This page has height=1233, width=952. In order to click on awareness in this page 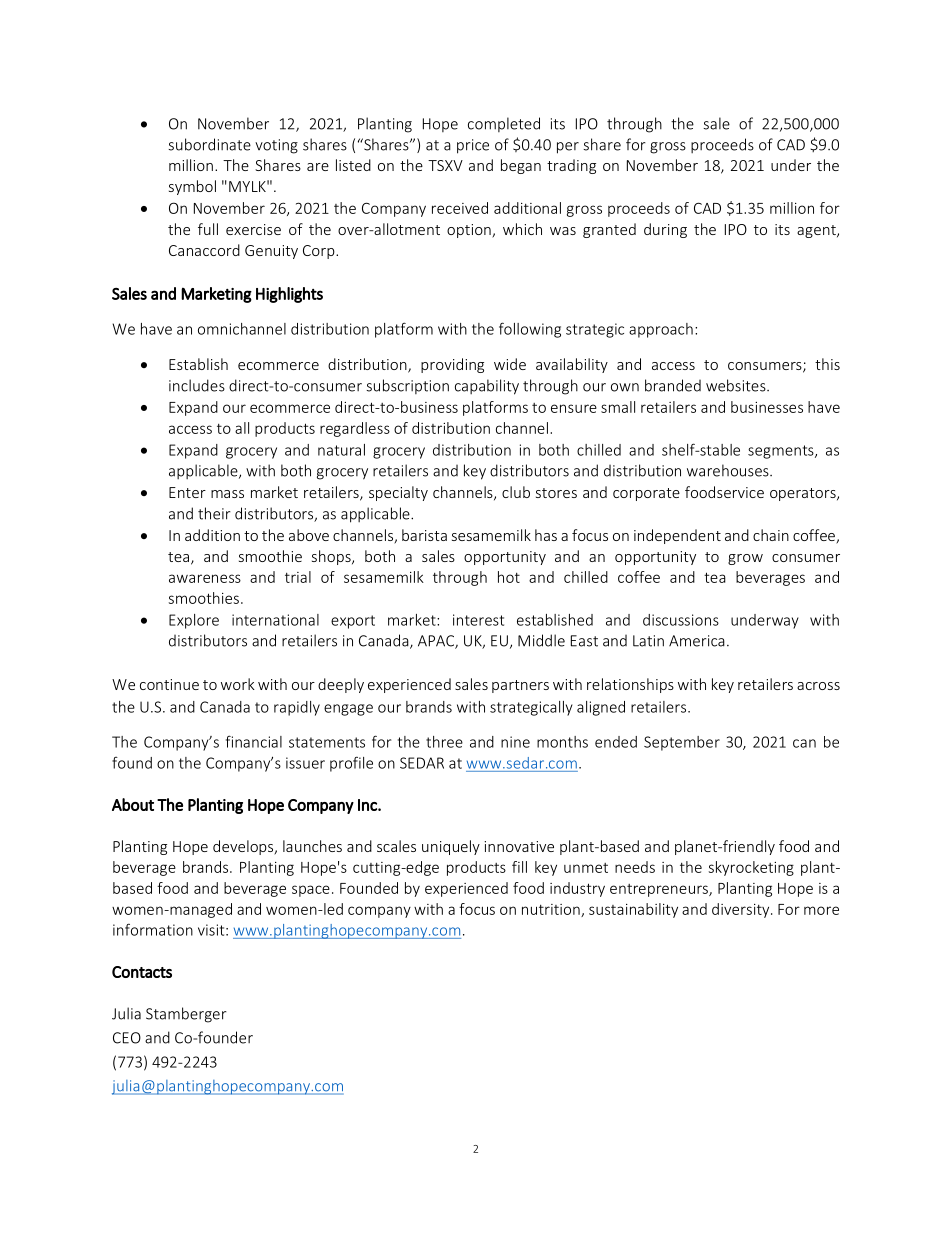, I will do `click(205, 578)`.
